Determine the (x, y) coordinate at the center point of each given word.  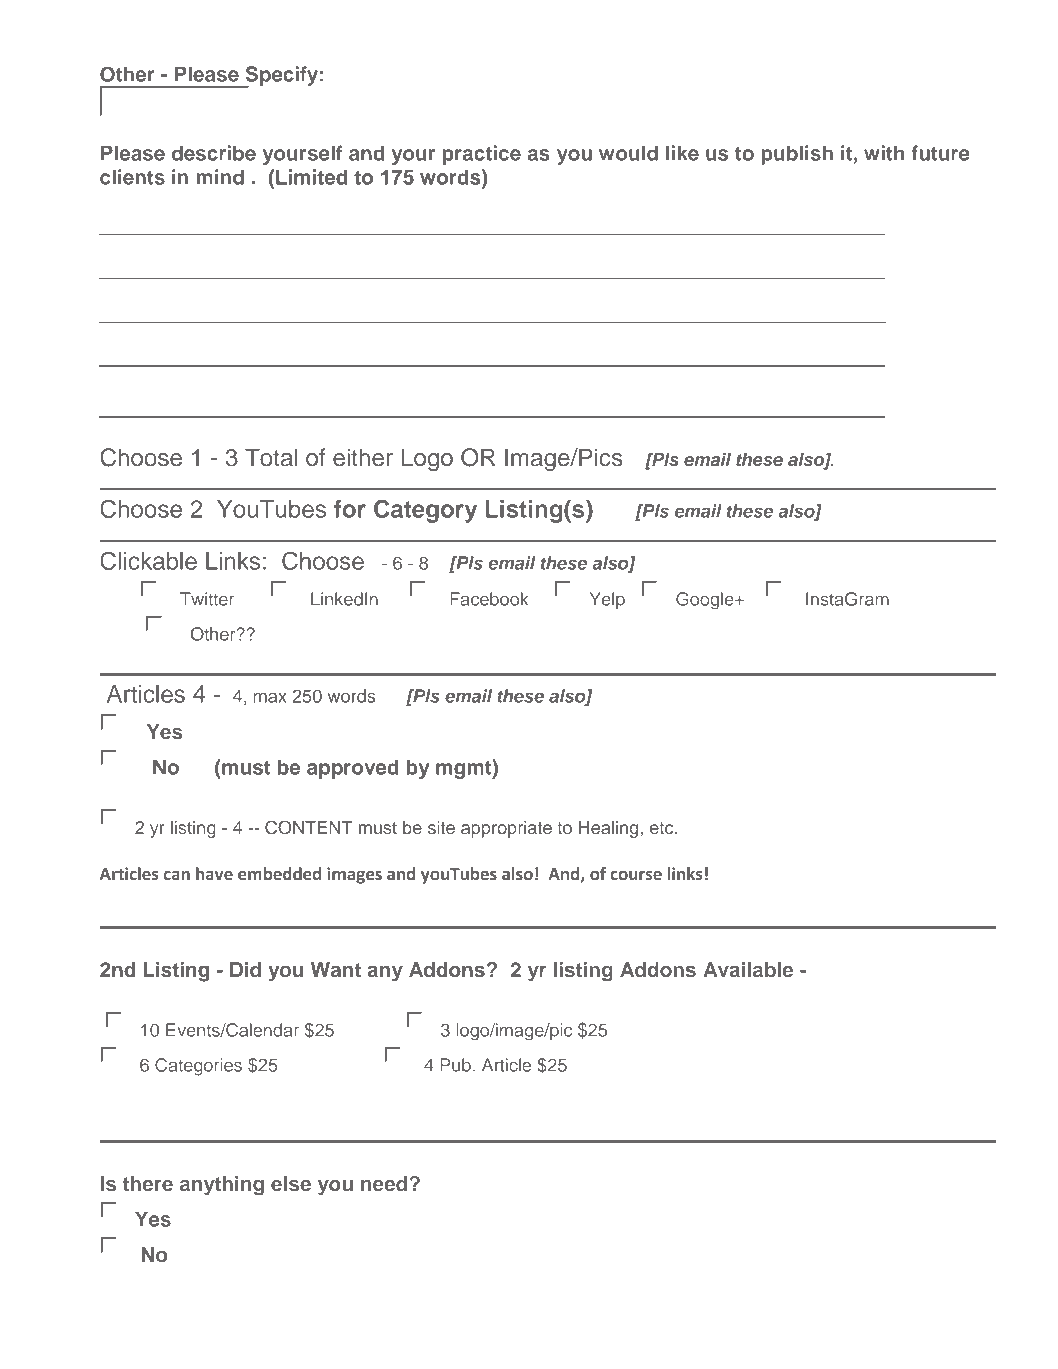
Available (748, 969)
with (884, 153)
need (384, 1183)
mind (220, 177)
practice (482, 155)
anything (222, 1186)
